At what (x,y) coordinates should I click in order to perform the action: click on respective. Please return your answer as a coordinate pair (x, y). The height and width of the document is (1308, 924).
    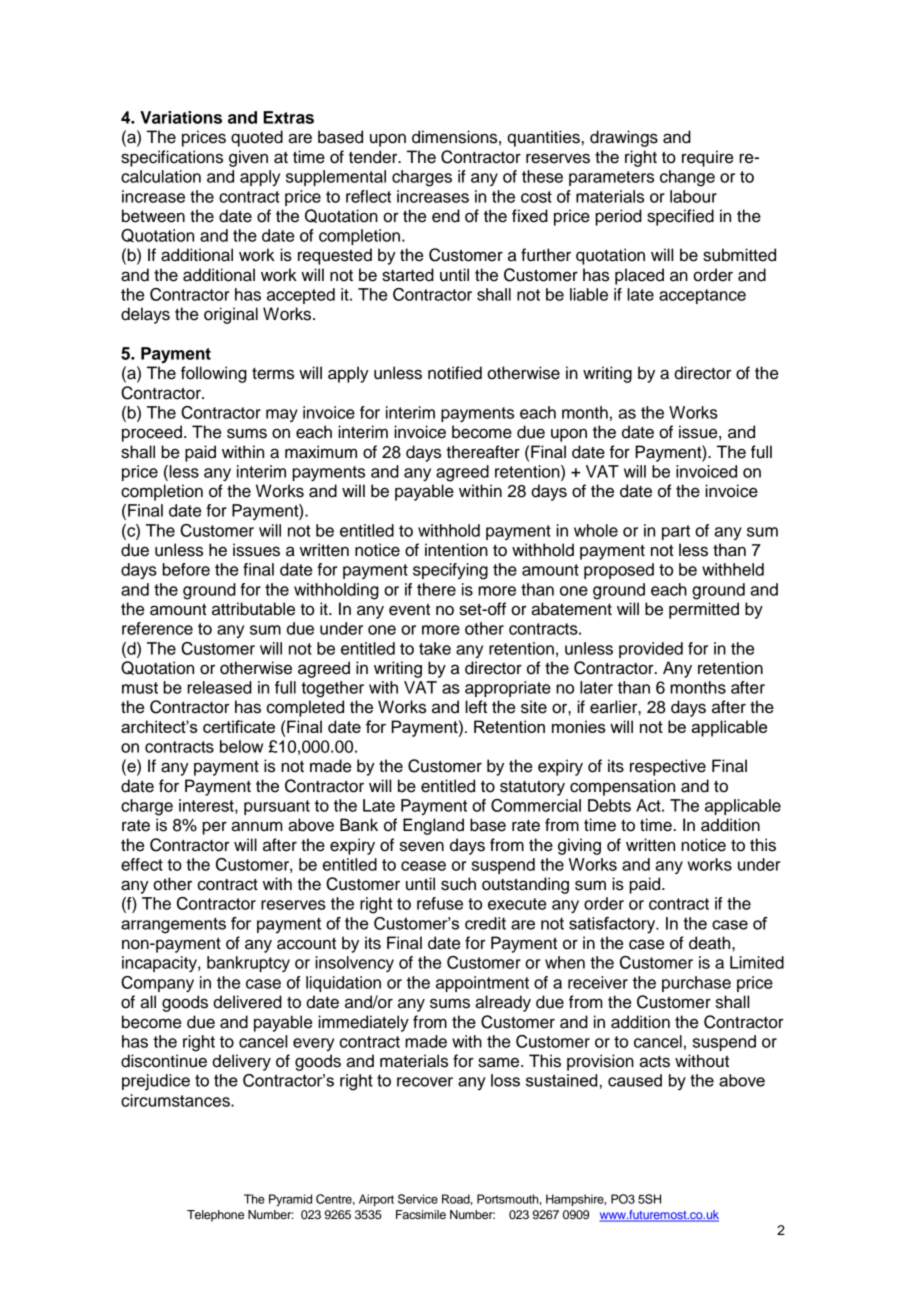
    Looking at the image, I should click on (668, 767).
